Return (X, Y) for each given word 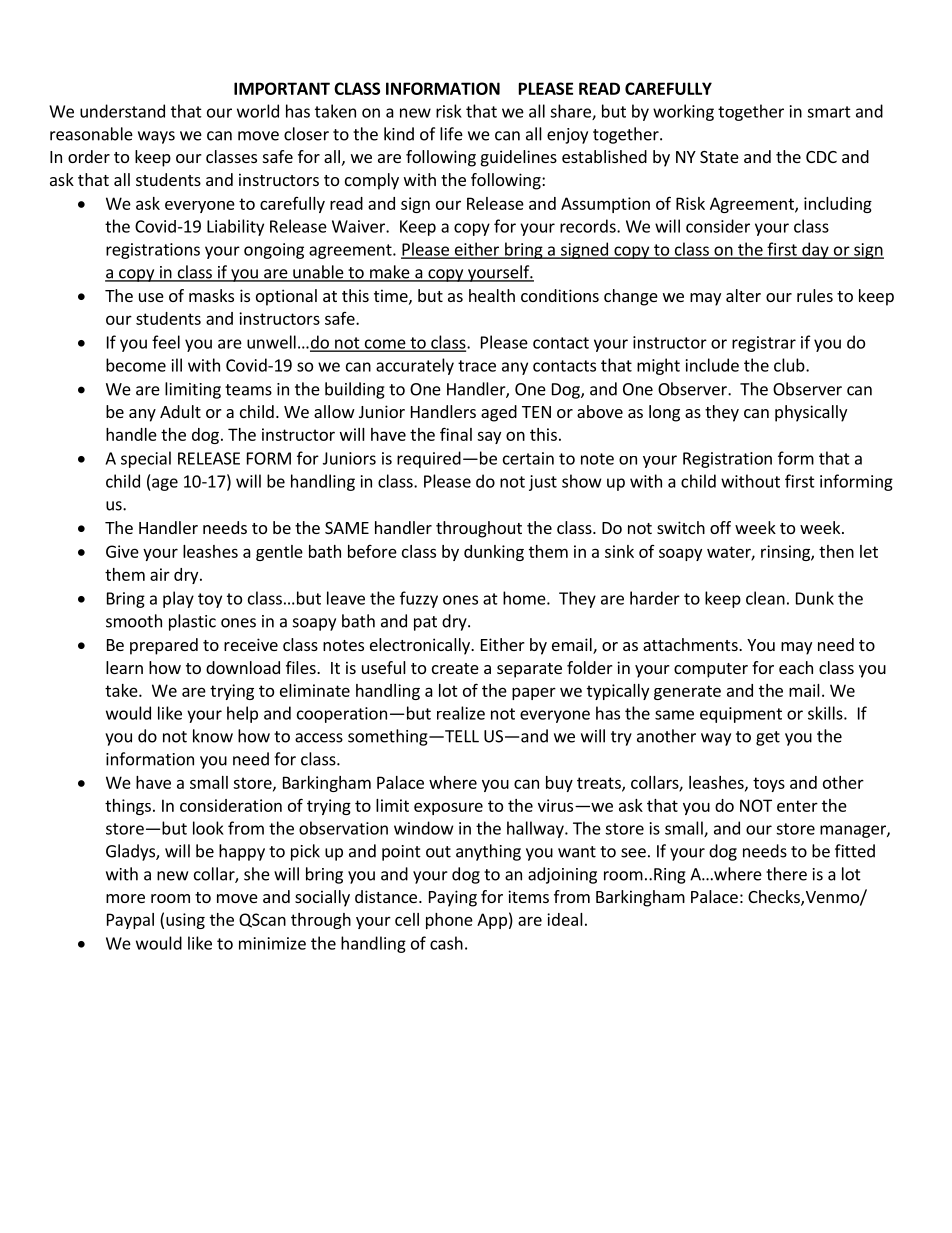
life (451, 134)
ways (156, 137)
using (185, 921)
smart (829, 112)
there (786, 874)
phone (449, 921)
